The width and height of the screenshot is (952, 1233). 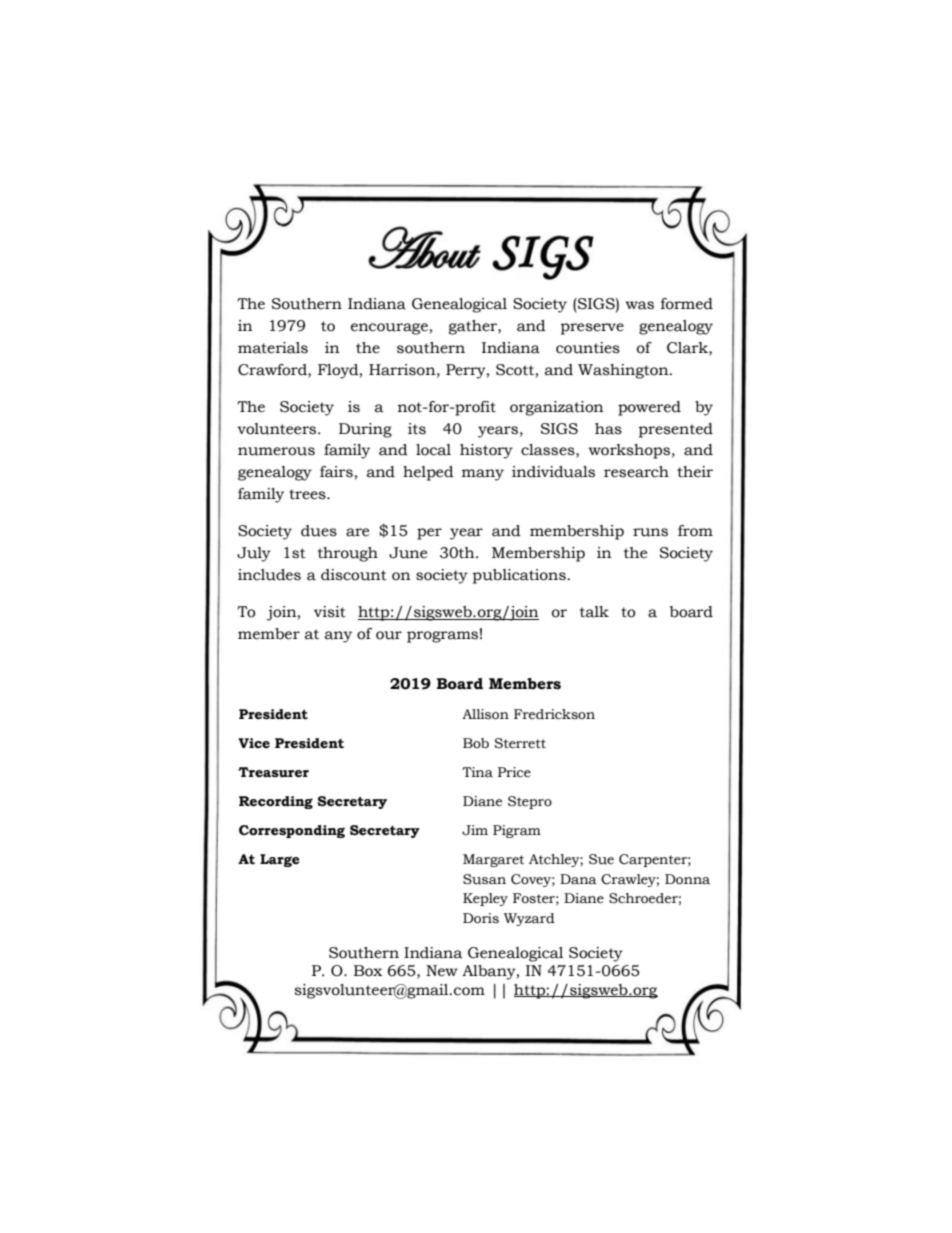 I want to click on publications, so click(x=519, y=576).
